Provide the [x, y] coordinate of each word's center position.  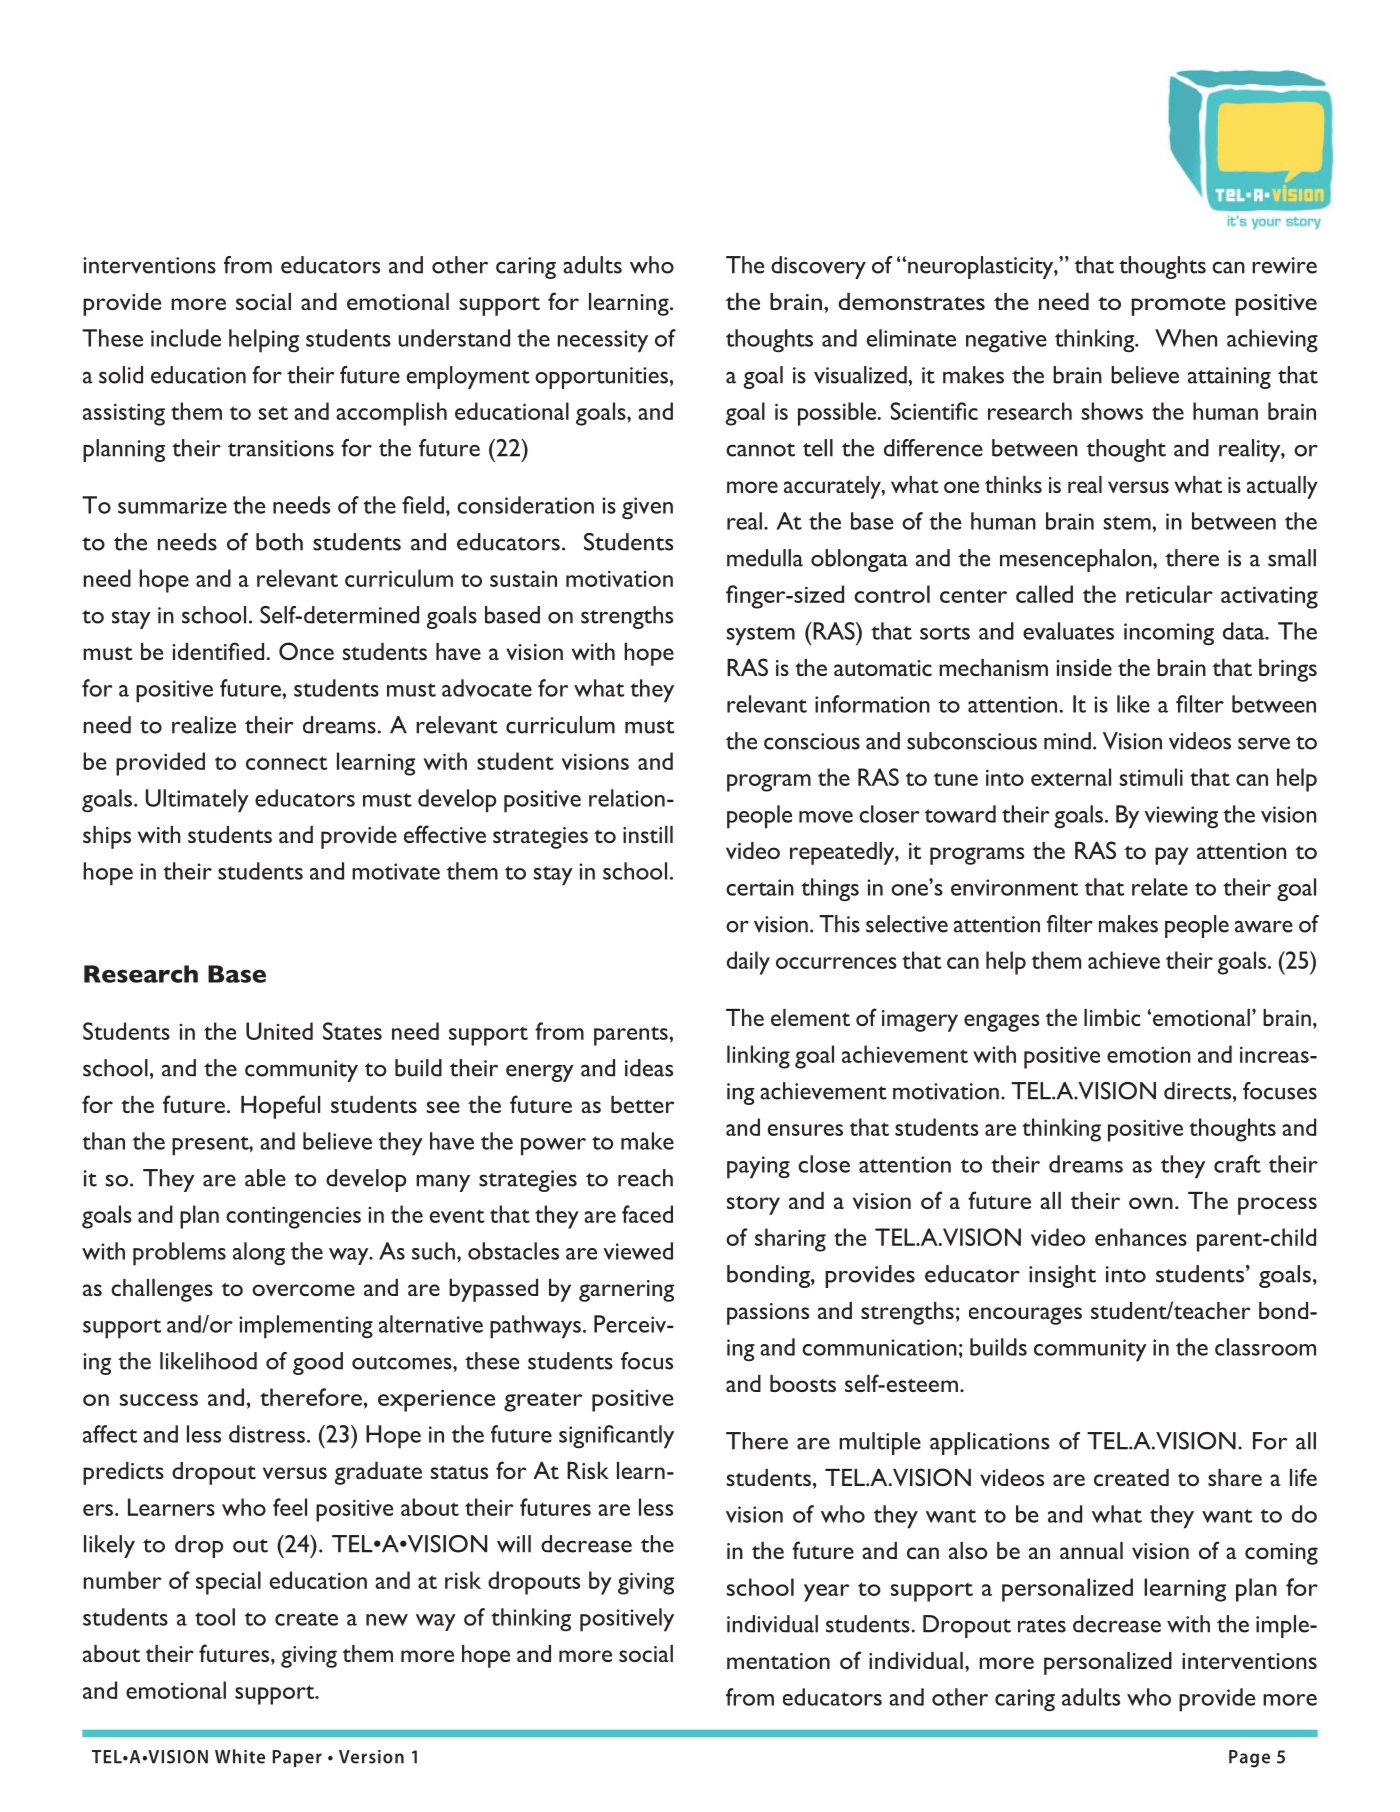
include [186, 338]
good [318, 1363]
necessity [602, 341]
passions [768, 1314]
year [827, 1593]
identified [218, 651]
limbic [1112, 1017]
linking [758, 1057]
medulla [765, 558]
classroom [1265, 1347]
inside [1084, 667]
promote [1179, 306]
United [279, 1031]
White [240, 1756]
